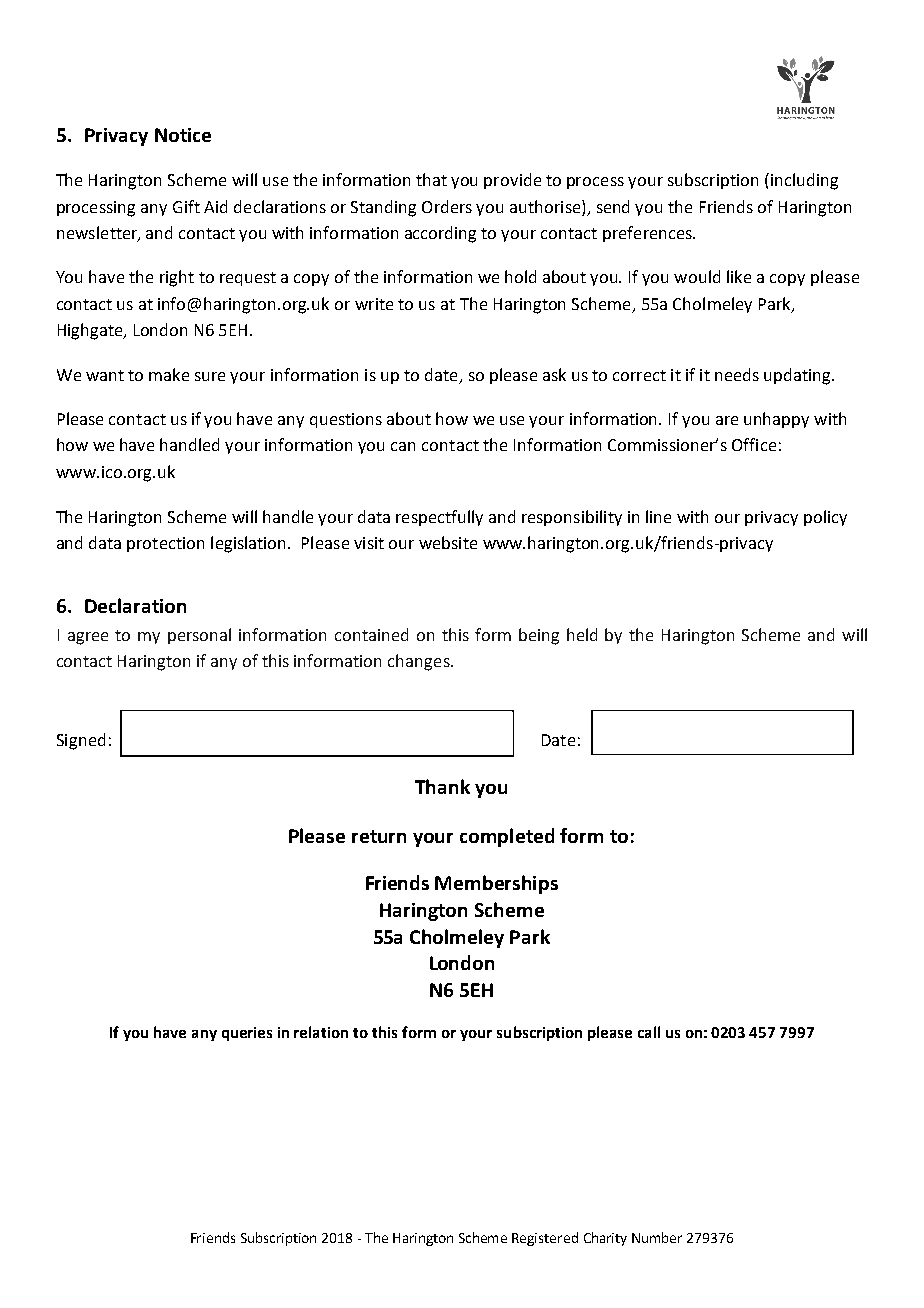 The image size is (924, 1308). What do you see at coordinates (420, 662) in the image?
I see `changes` at bounding box center [420, 662].
